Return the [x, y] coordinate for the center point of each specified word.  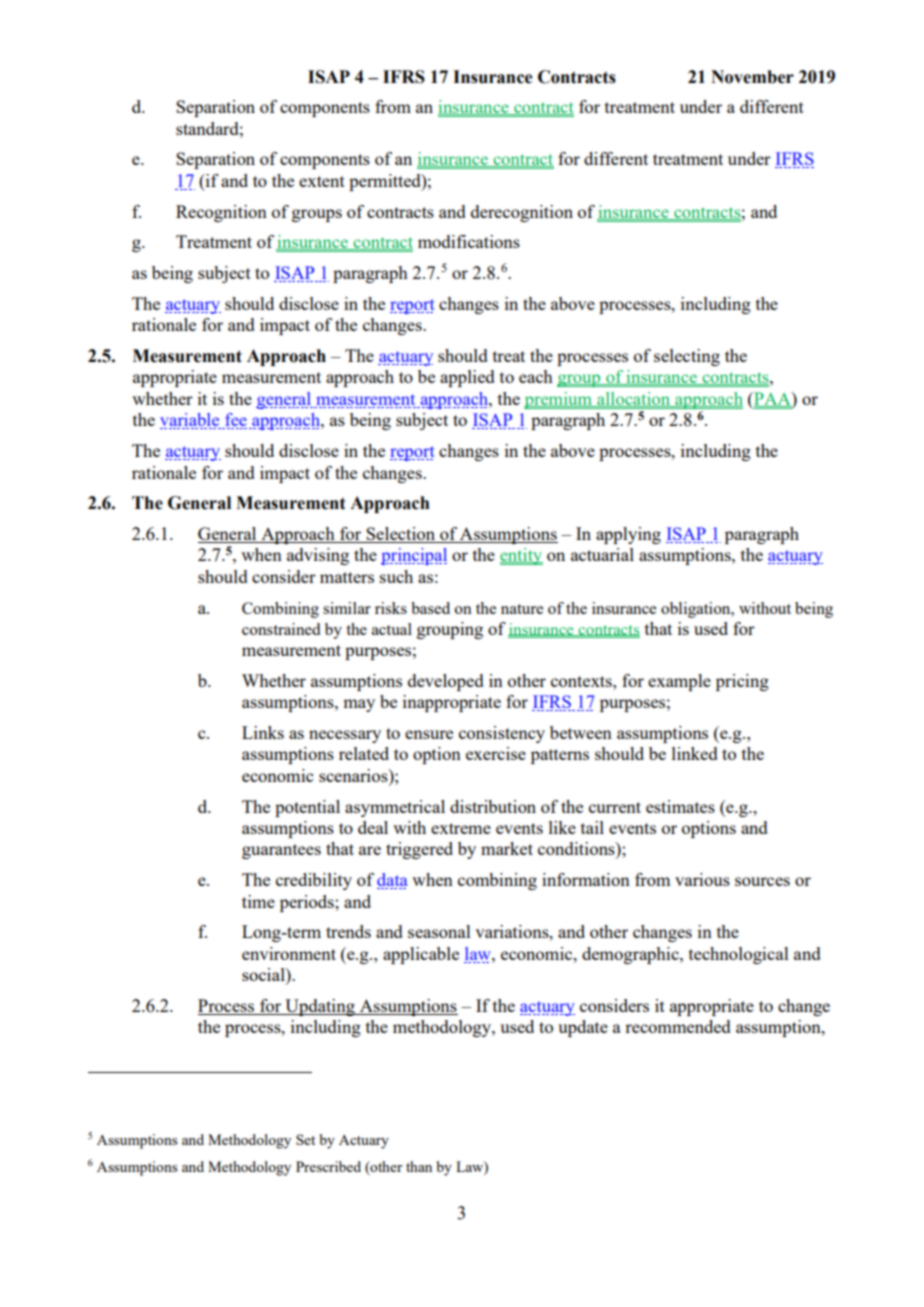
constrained [281, 629]
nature [522, 609]
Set [305, 1139]
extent [322, 181]
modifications [469, 241]
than [419, 1166]
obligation [697, 610]
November [752, 77]
